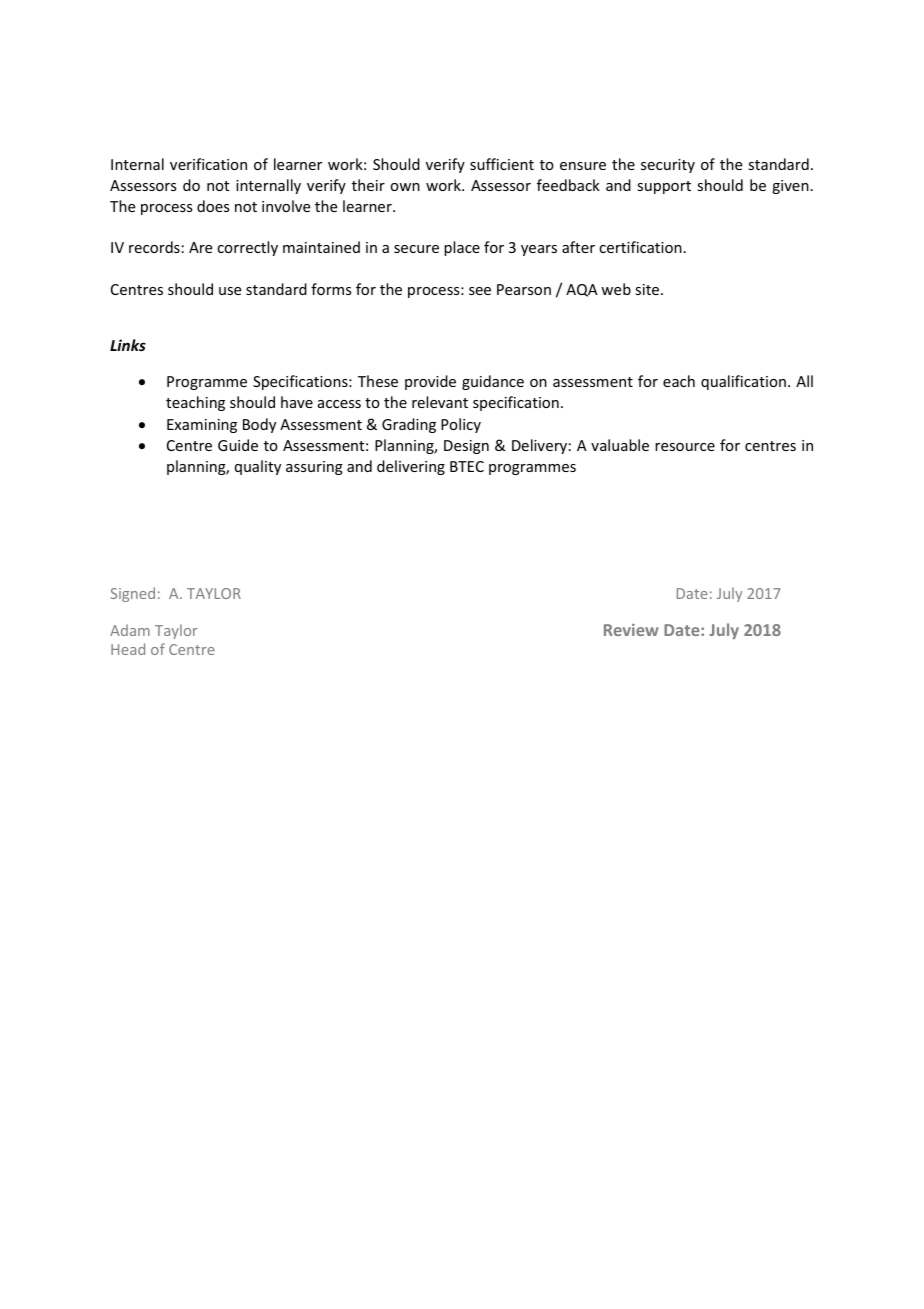 Image resolution: width=924 pixels, height=1309 pixels. I want to click on verification, so click(208, 164).
